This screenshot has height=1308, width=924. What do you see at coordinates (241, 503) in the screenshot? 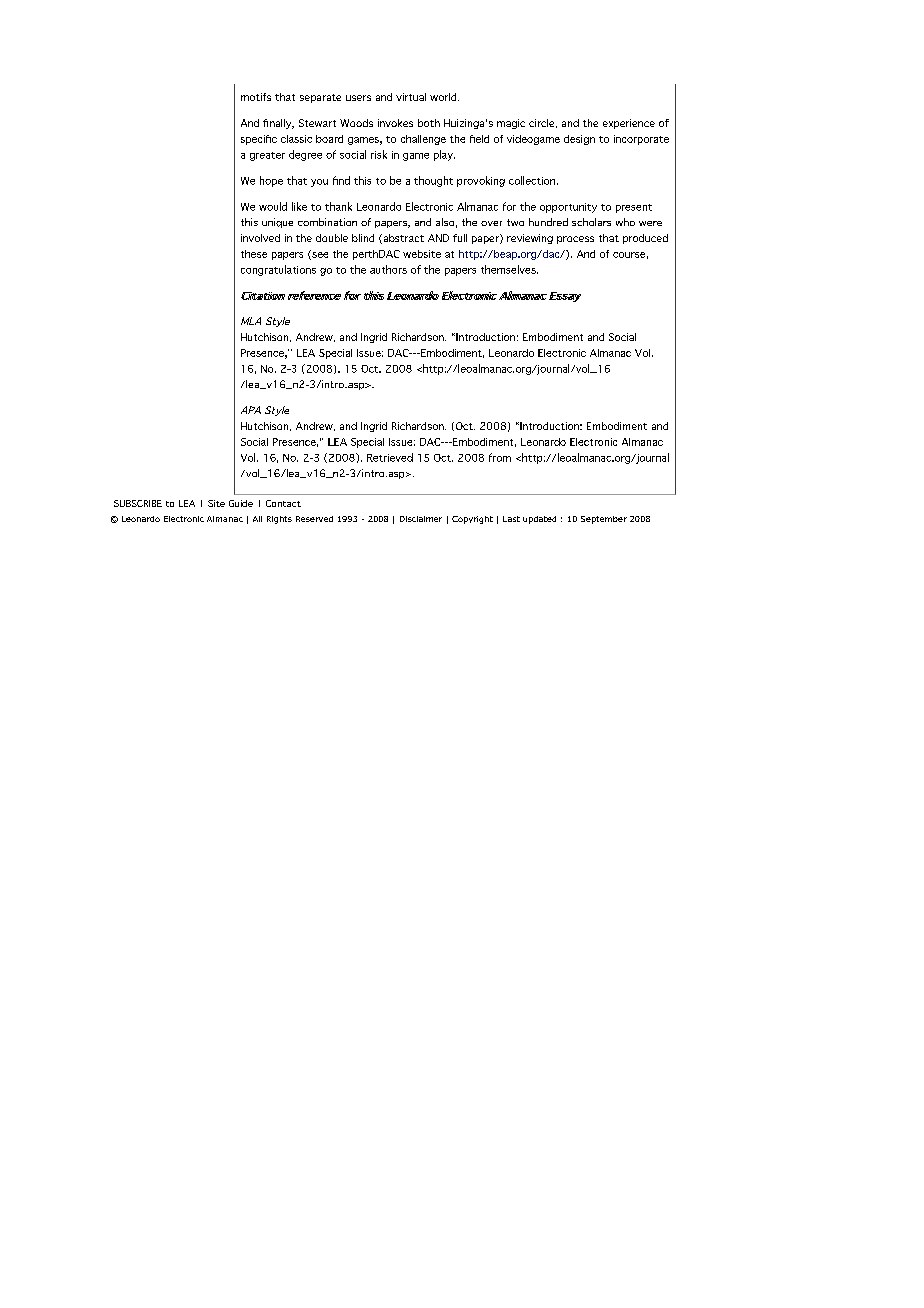
I see `Guide` at bounding box center [241, 503].
